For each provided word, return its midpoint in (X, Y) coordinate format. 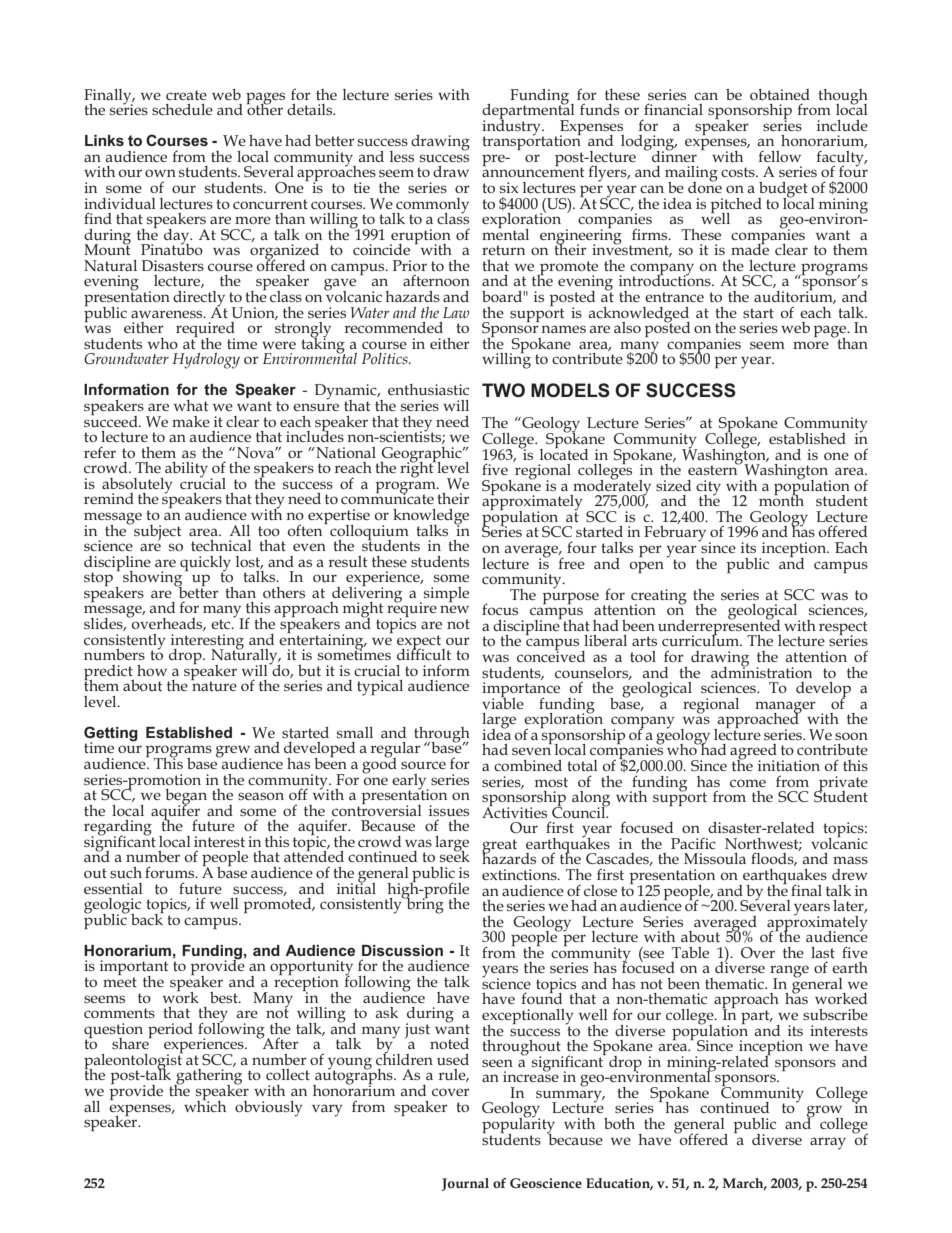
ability (188, 471)
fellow (779, 156)
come (748, 783)
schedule (182, 109)
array (828, 1143)
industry (512, 127)
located (564, 453)
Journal (465, 1184)
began (186, 798)
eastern (714, 469)
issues (449, 810)
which (205, 1105)
